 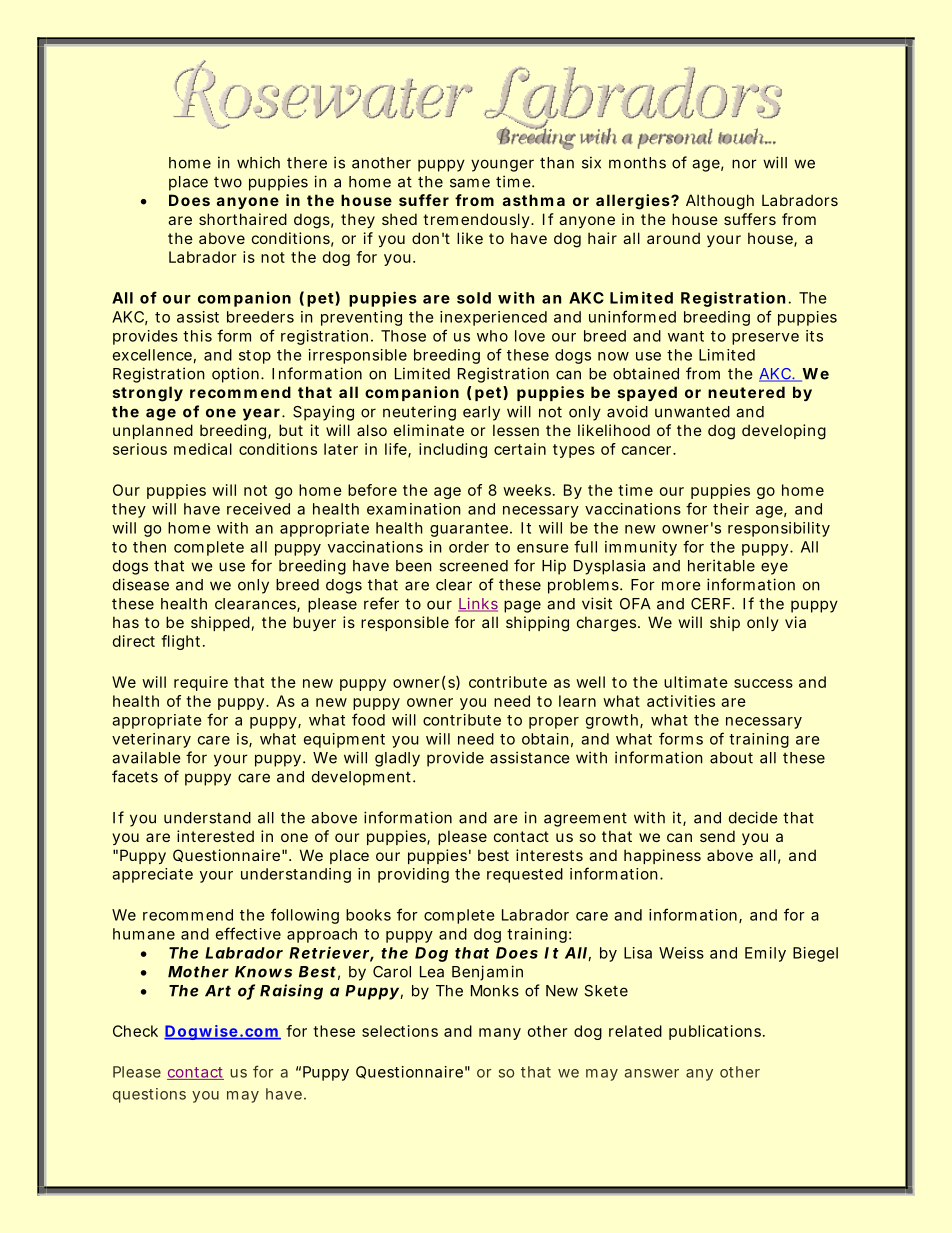 I want to click on questions, so click(x=149, y=1095).
